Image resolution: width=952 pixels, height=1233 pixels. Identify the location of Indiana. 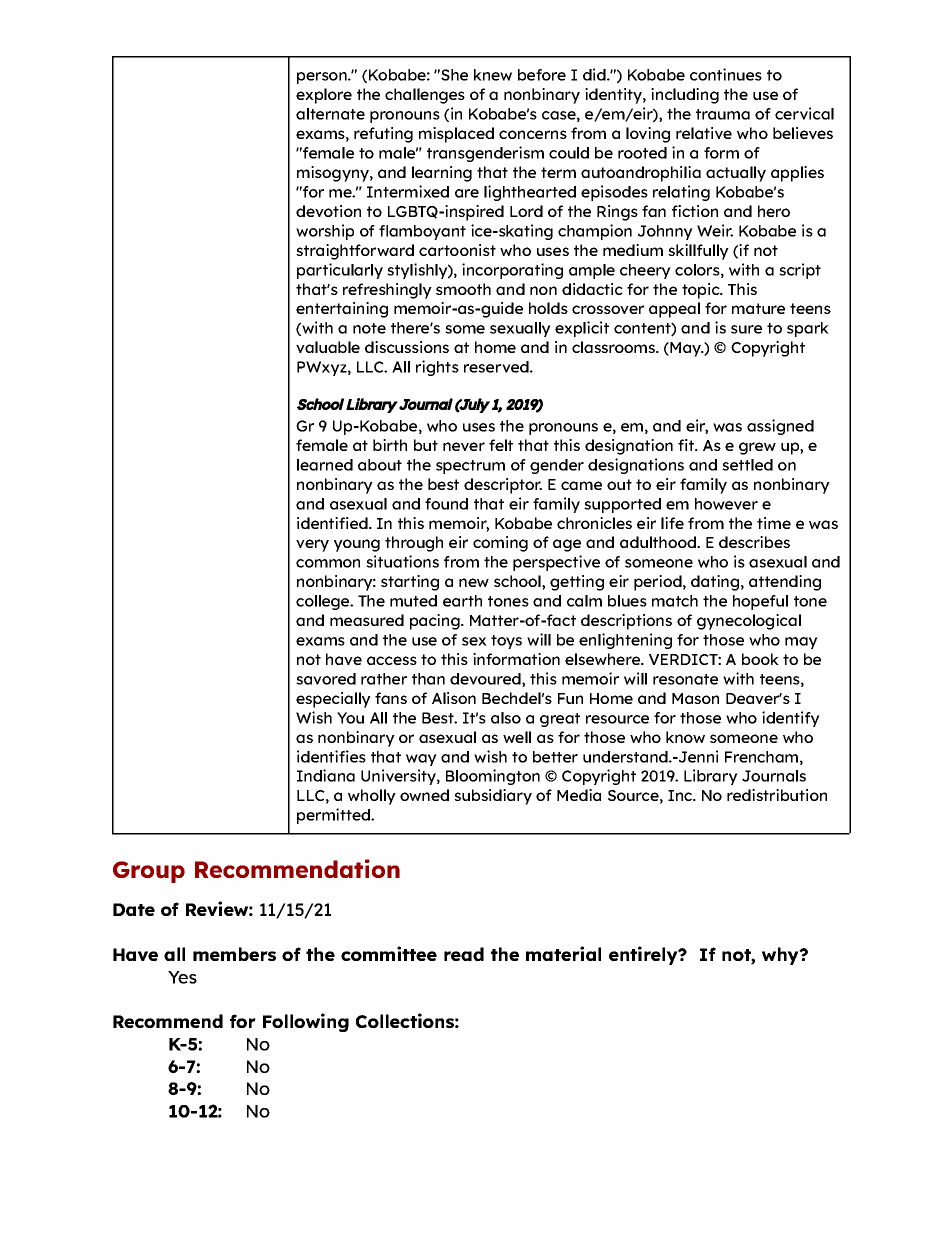
(326, 775).
